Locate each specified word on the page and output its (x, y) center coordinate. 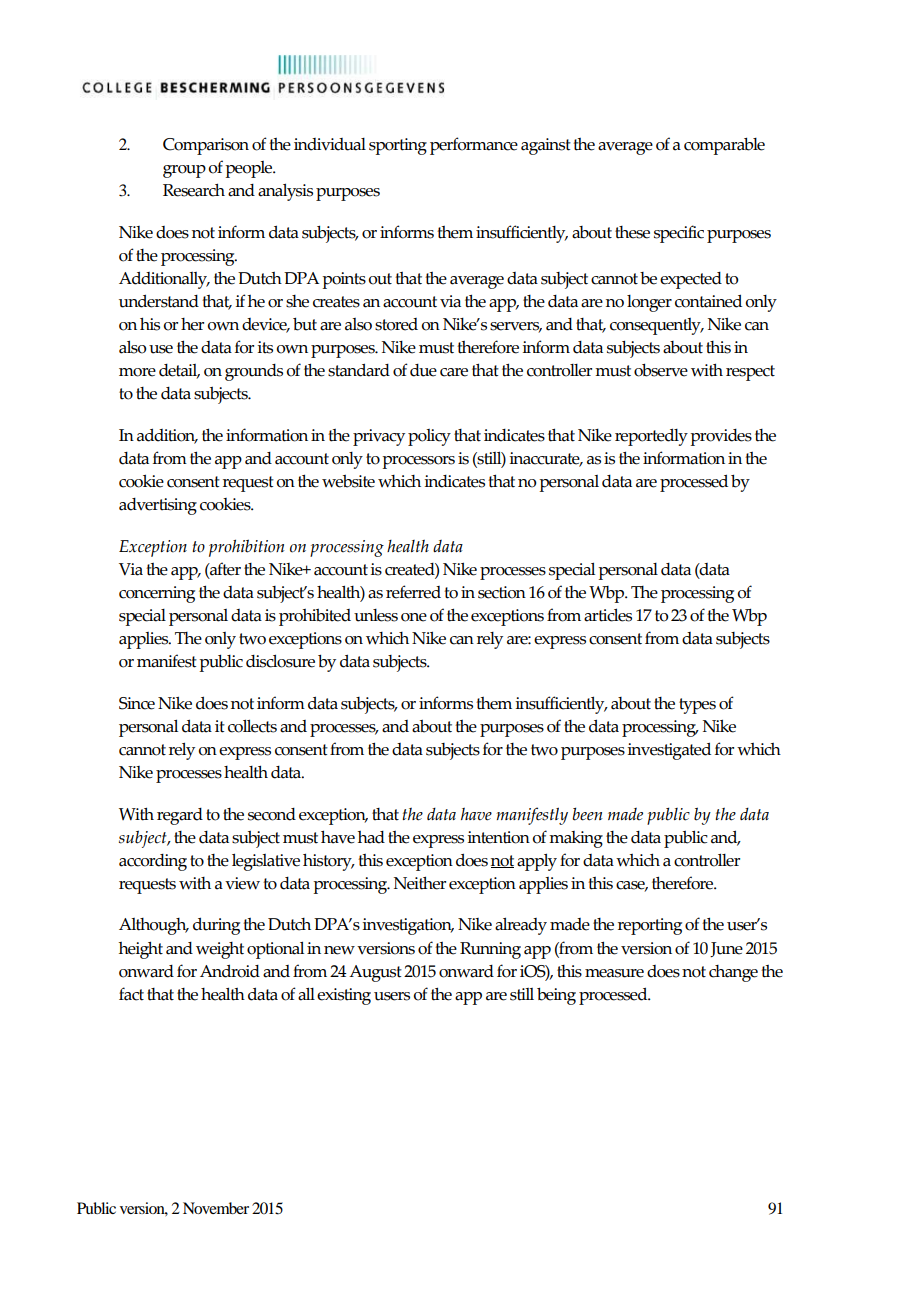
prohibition (246, 548)
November (216, 1208)
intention (498, 837)
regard (180, 816)
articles (608, 615)
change (733, 973)
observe (661, 370)
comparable (724, 146)
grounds (254, 372)
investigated (669, 751)
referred (413, 592)
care (454, 372)
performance (474, 146)
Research (194, 190)
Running (490, 950)
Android (230, 971)
